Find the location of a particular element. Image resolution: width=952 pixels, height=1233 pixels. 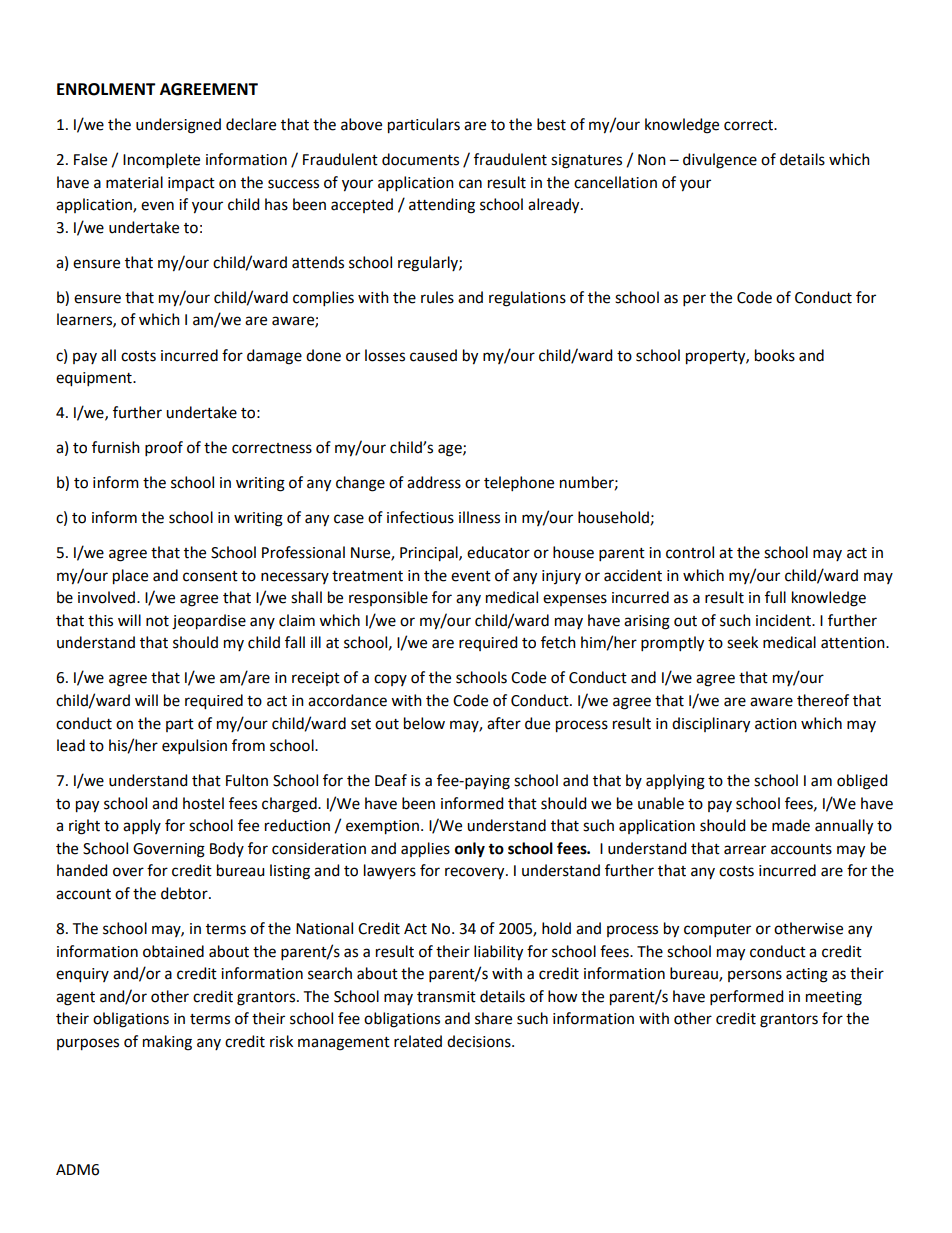

caused is located at coordinates (433, 355).
